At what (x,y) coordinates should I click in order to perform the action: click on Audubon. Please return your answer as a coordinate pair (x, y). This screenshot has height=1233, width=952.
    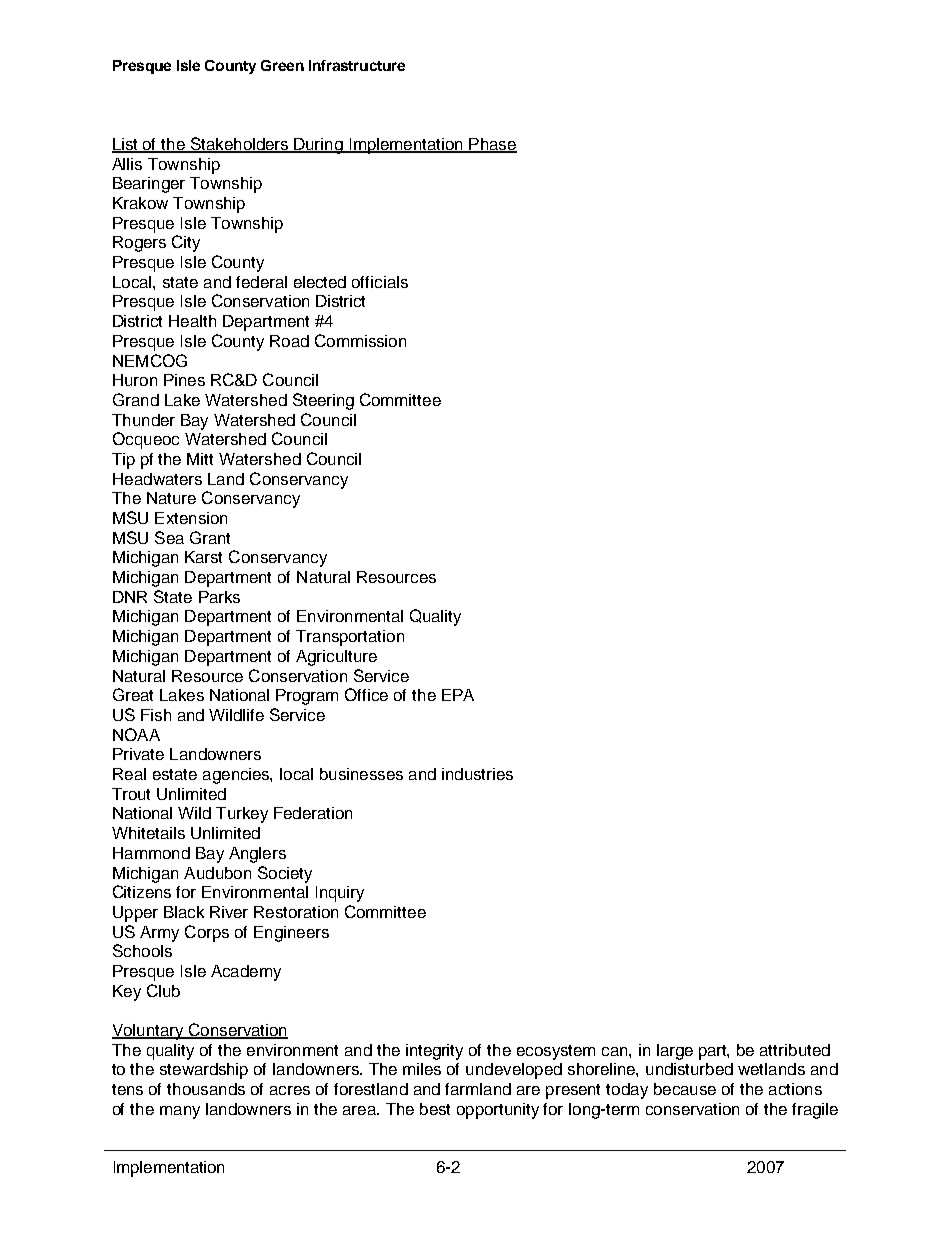
    Looking at the image, I should click on (217, 873).
